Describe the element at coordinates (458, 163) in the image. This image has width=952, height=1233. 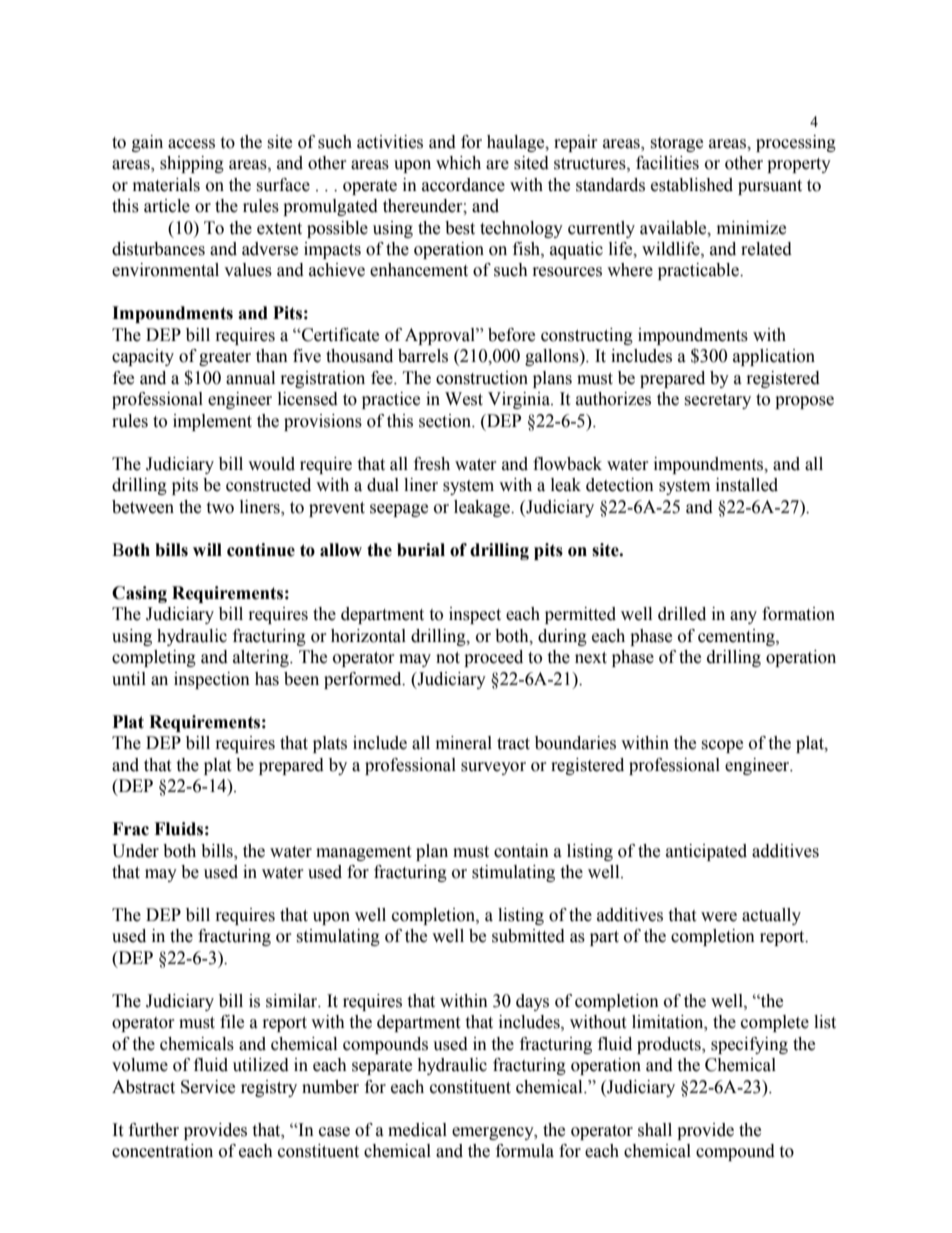
I see `which` at that location.
